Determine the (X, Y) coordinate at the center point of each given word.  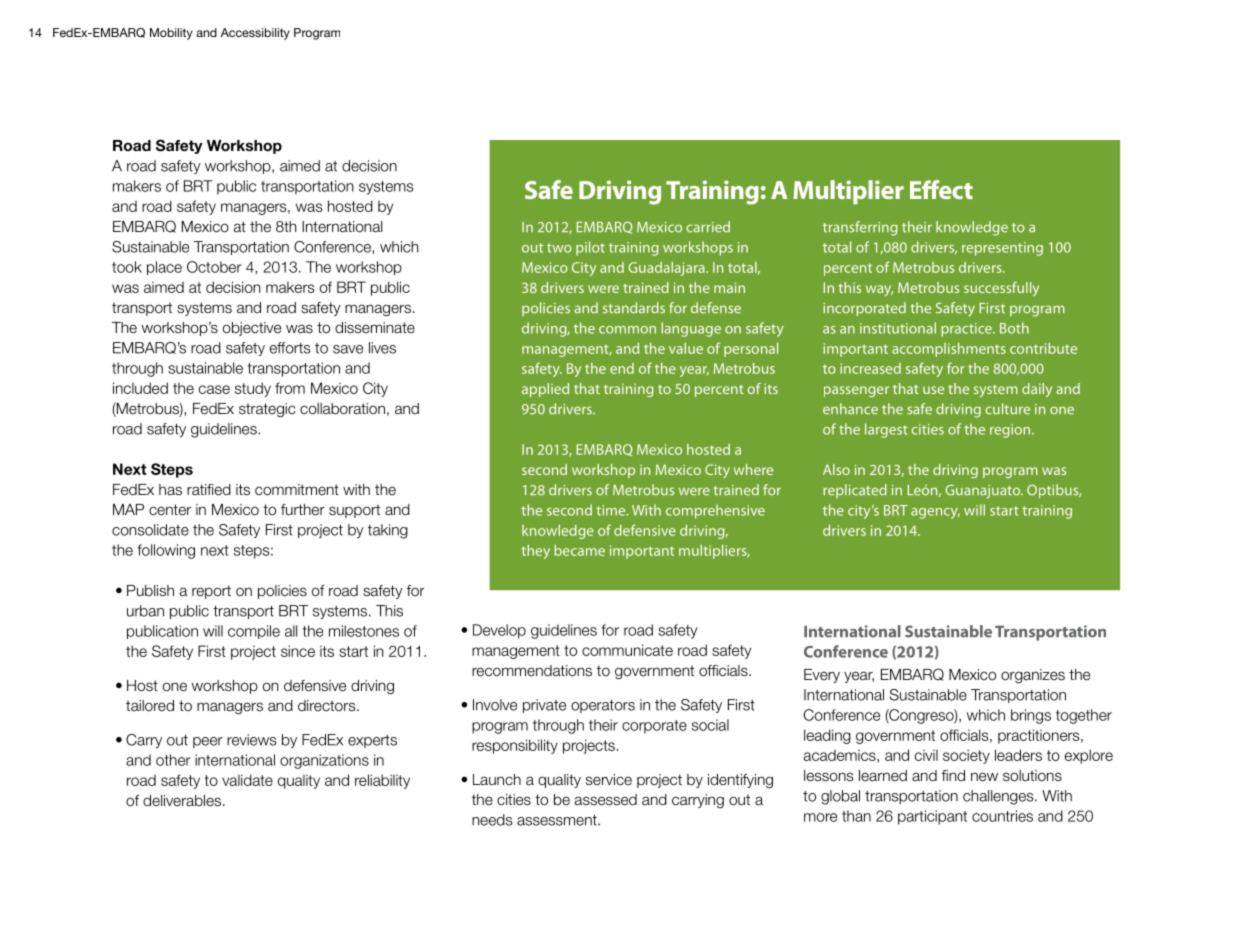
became (579, 550)
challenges (999, 797)
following (166, 551)
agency (935, 513)
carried (708, 227)
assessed (605, 800)
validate (247, 780)
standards (634, 308)
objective (252, 329)
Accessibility (255, 34)
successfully (1001, 289)
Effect (941, 189)
